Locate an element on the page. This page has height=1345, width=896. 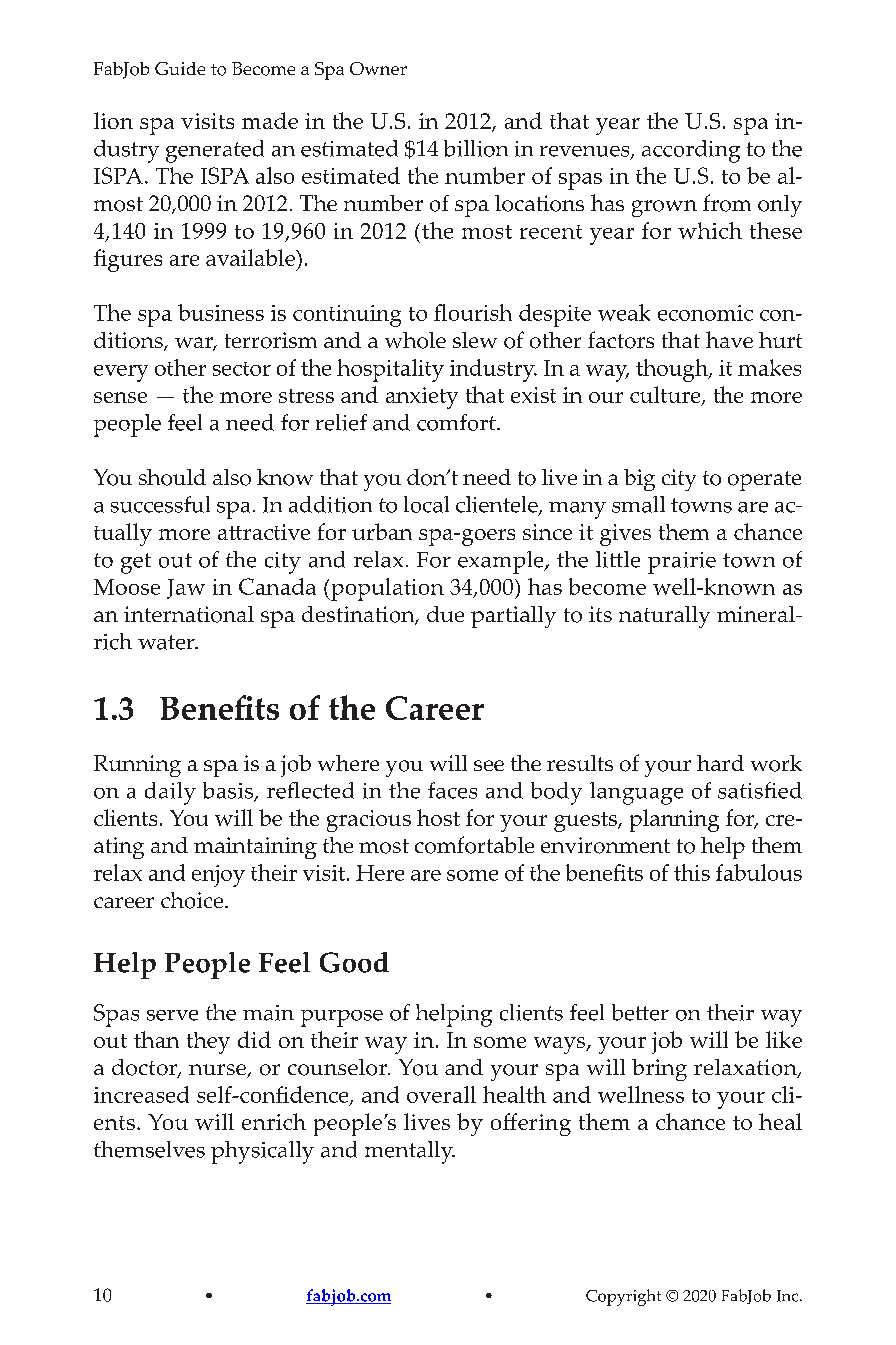
operate is located at coordinates (764, 481).
